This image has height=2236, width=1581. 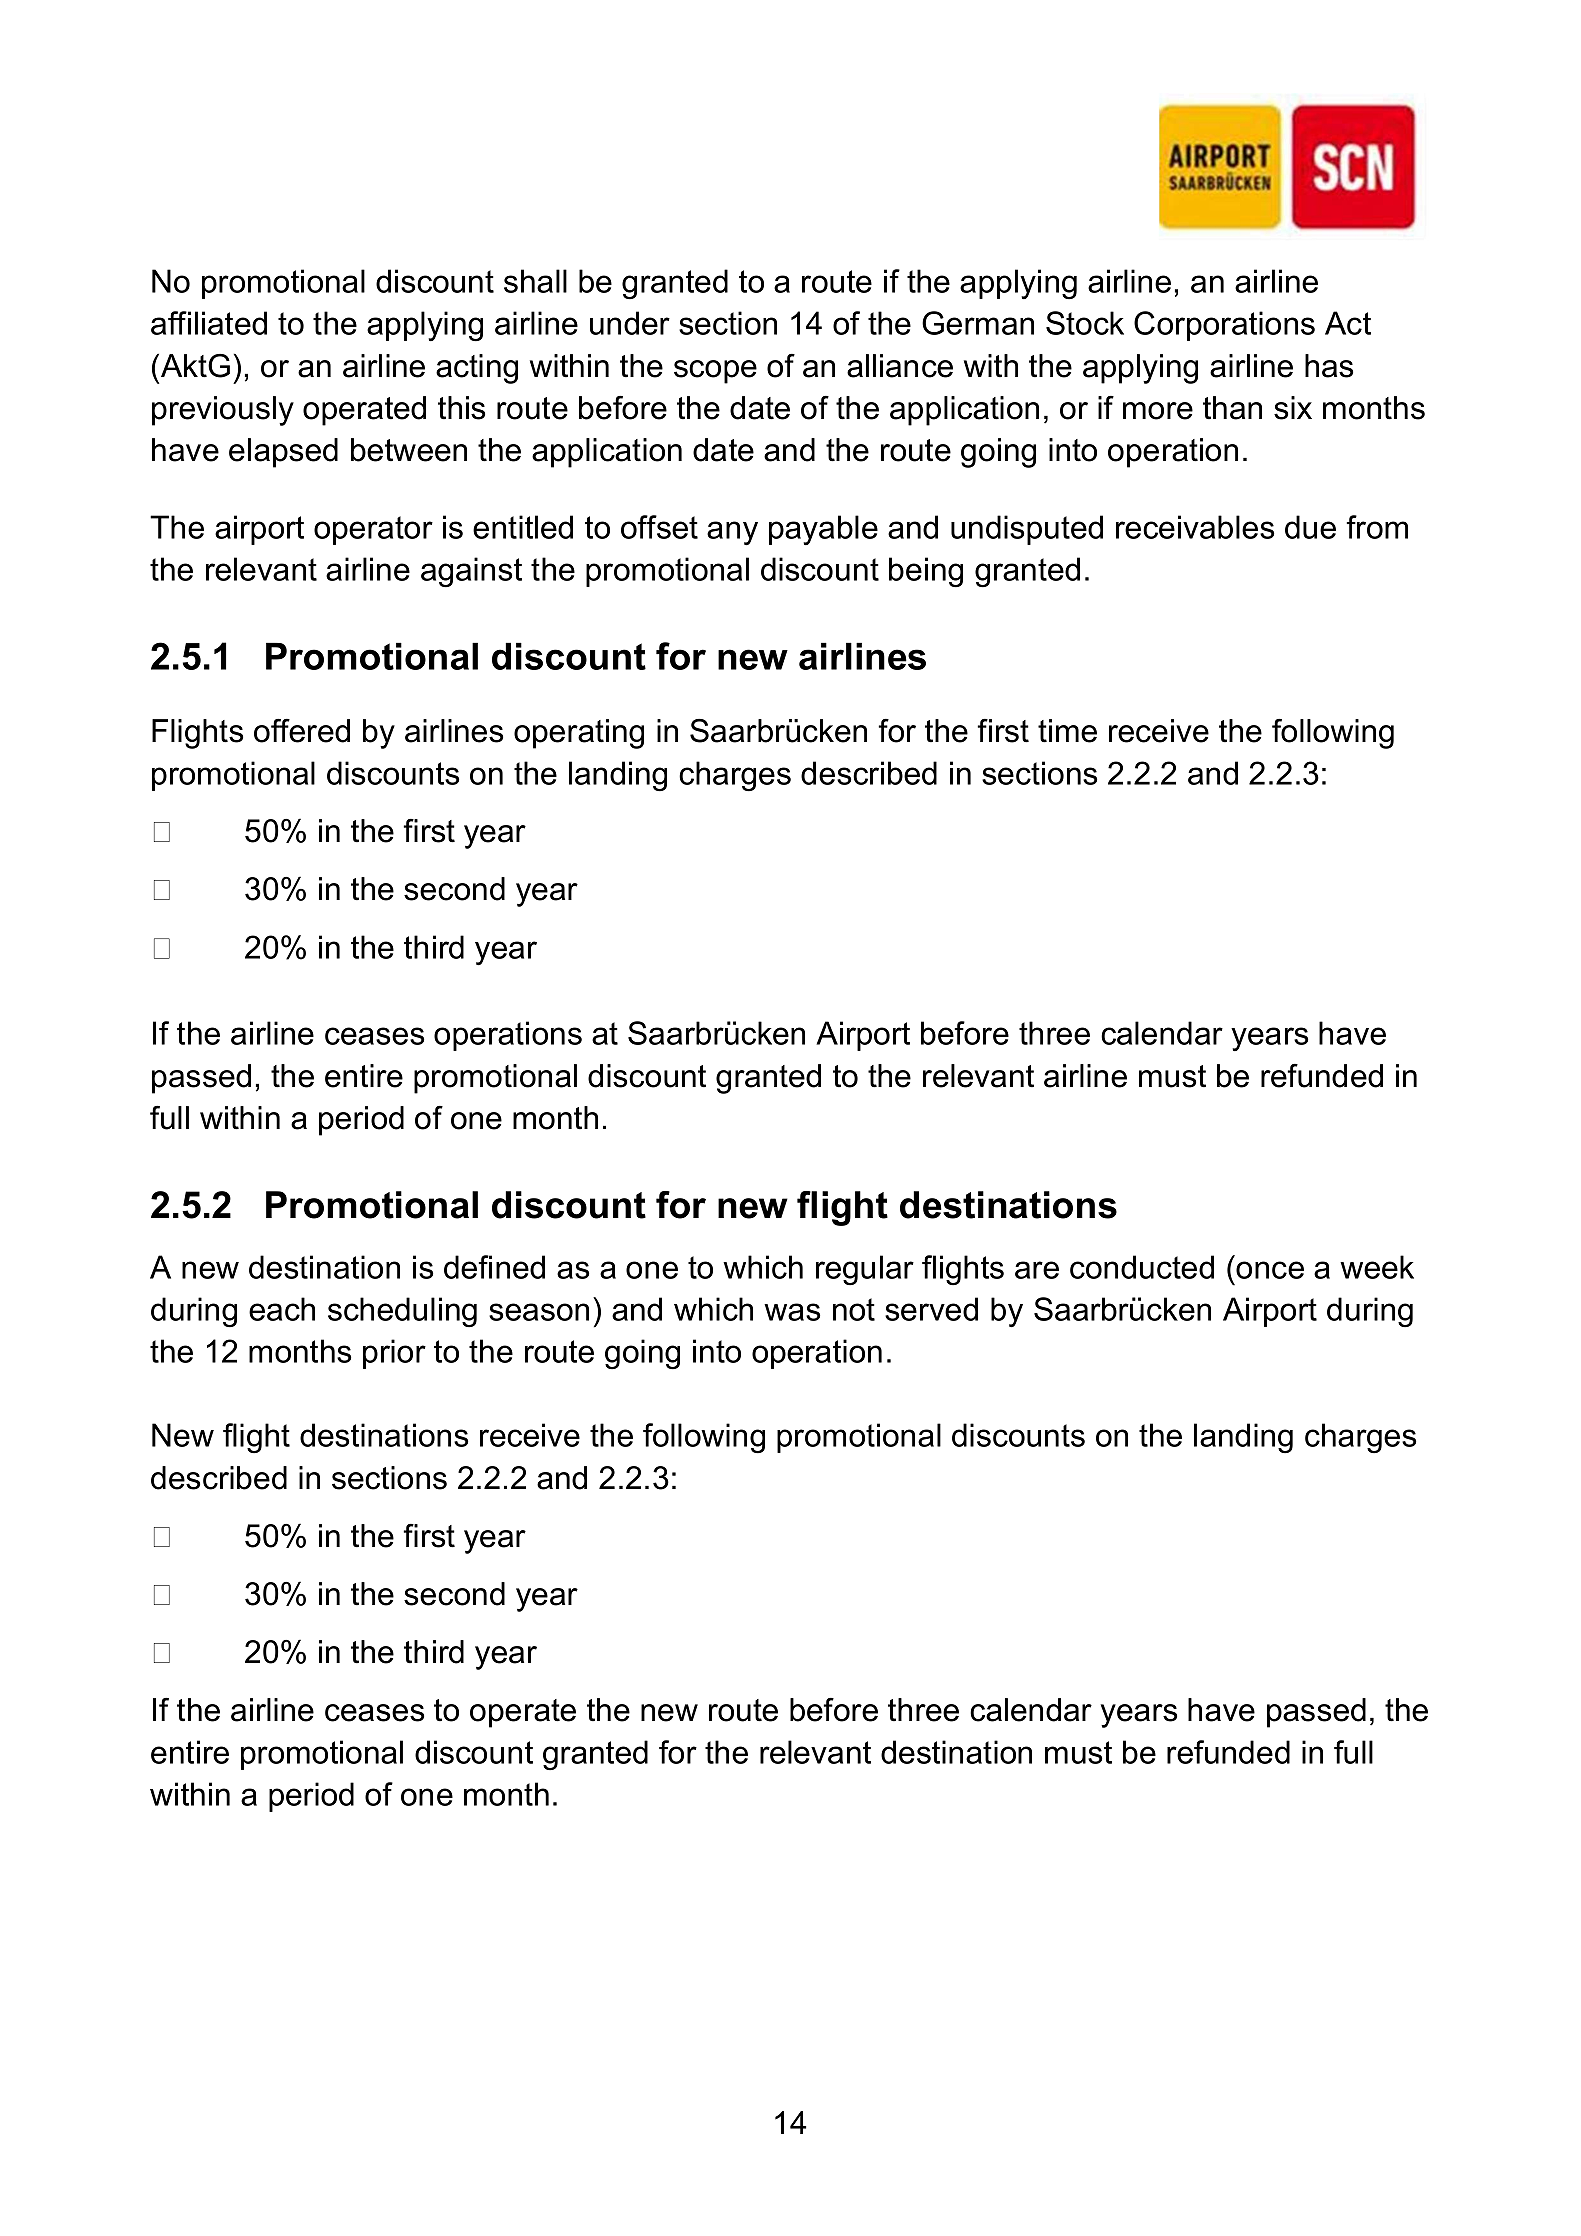 I want to click on regular, so click(x=865, y=1270).
